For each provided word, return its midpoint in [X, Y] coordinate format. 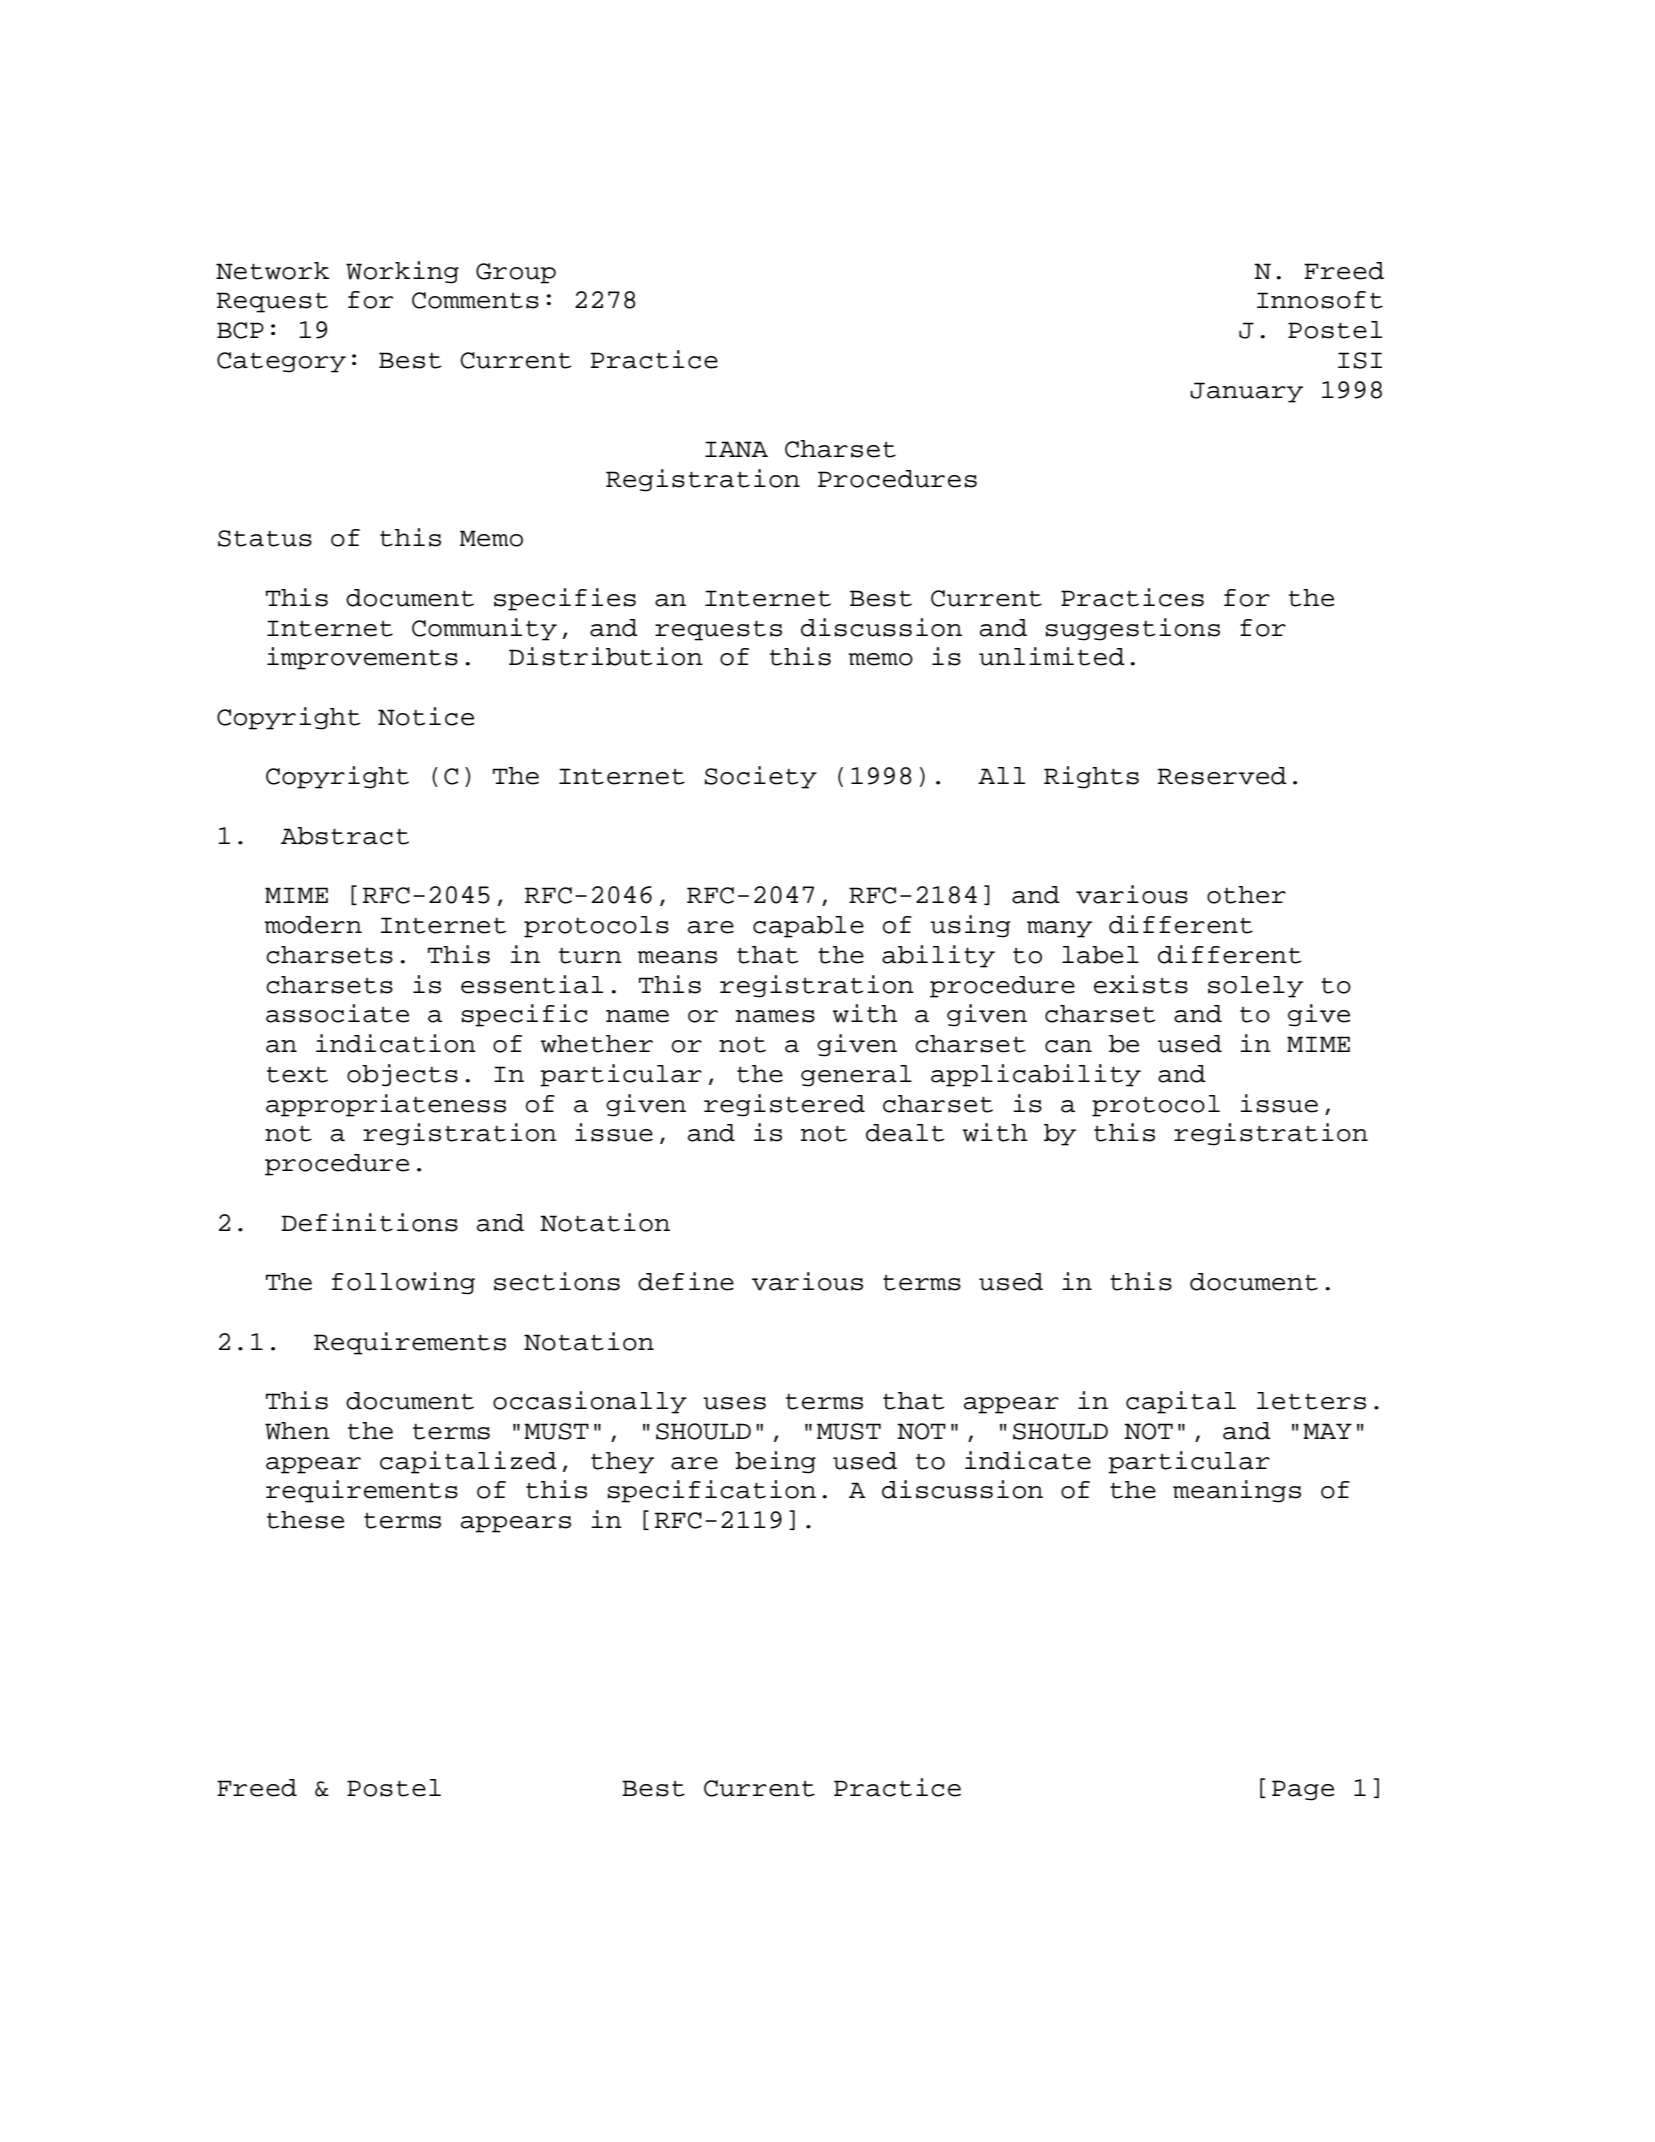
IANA [736, 449]
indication [396, 1043]
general [856, 1076]
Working [402, 272]
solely [1255, 987]
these [305, 1520]
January [1246, 392]
